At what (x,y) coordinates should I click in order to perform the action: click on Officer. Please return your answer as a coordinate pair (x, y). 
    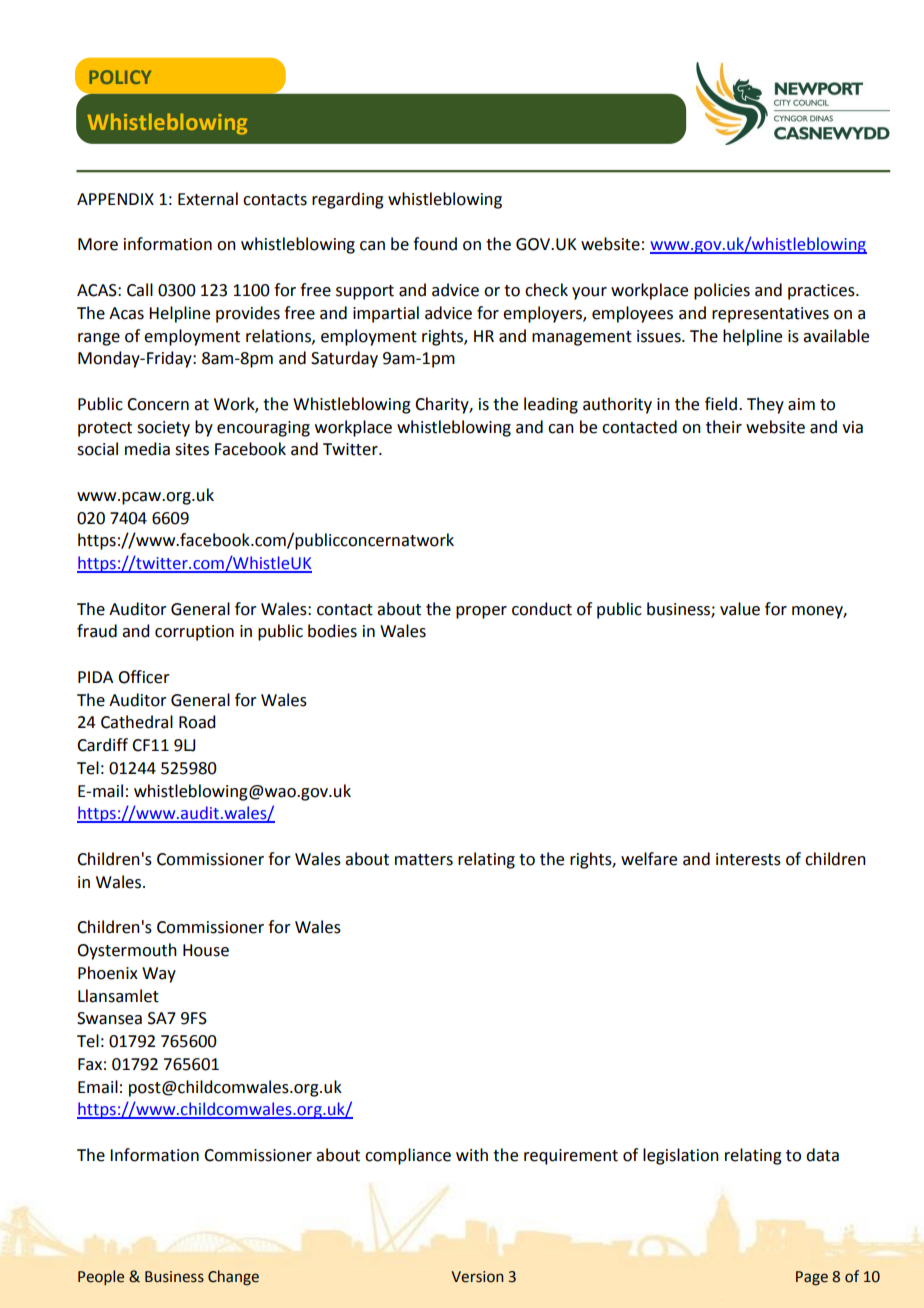
    Looking at the image, I should click on (144, 677).
